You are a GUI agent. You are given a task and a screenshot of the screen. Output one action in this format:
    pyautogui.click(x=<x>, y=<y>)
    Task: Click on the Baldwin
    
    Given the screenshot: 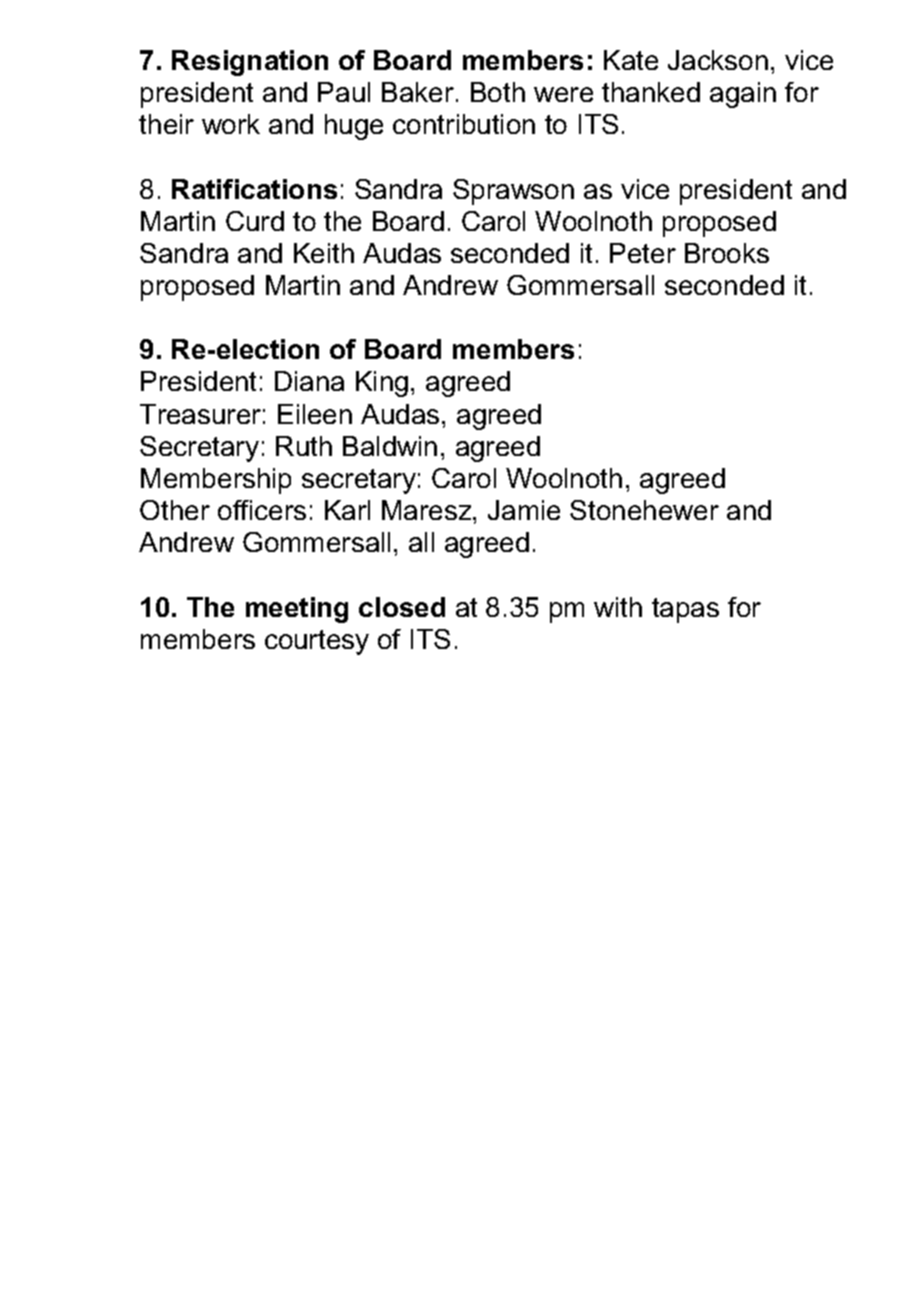 What is the action you would take?
    pyautogui.click(x=390, y=446)
